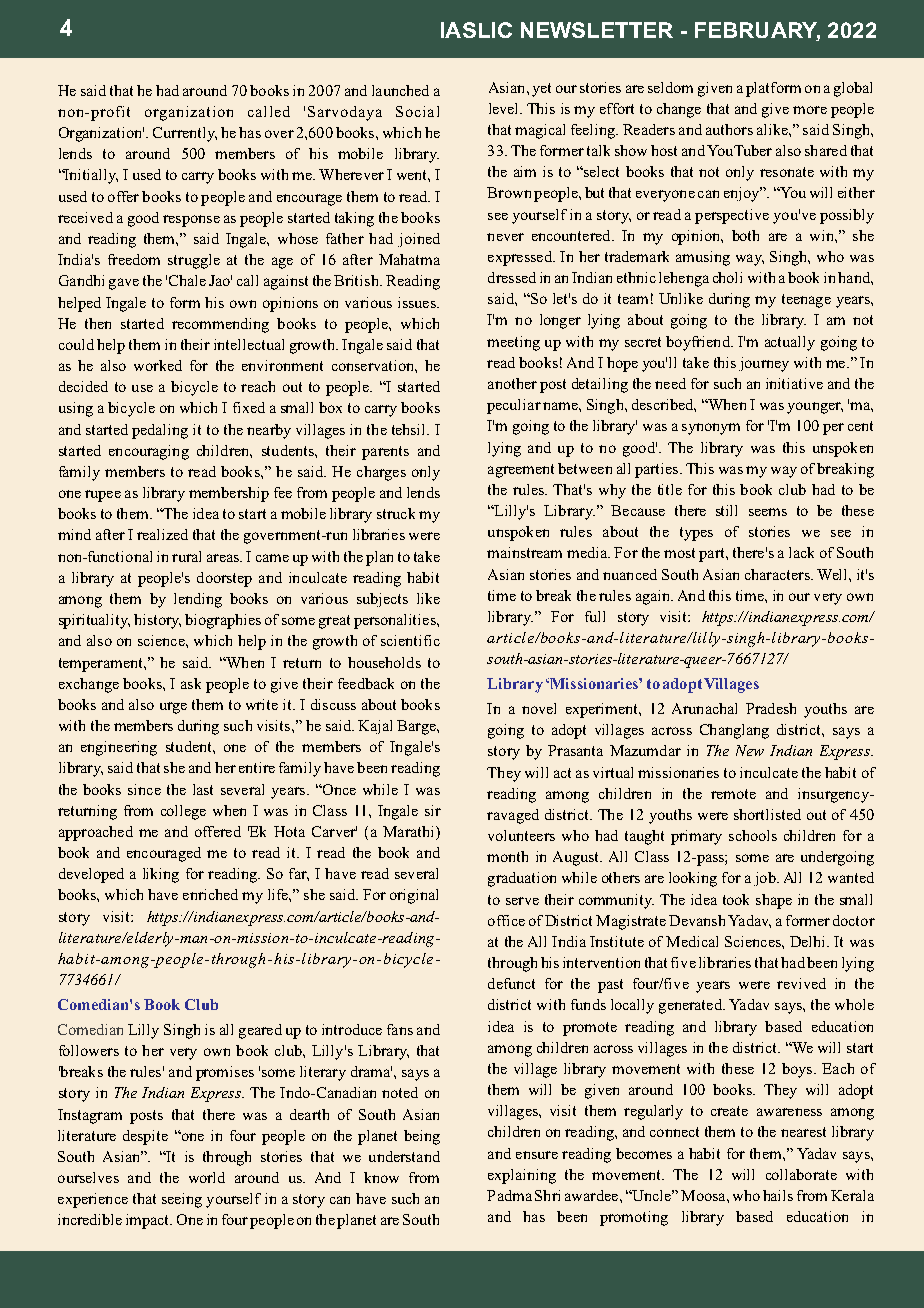 Image resolution: width=924 pixels, height=1308 pixels. Describe the element at coordinates (810, 110) in the screenshot. I see `more` at that location.
